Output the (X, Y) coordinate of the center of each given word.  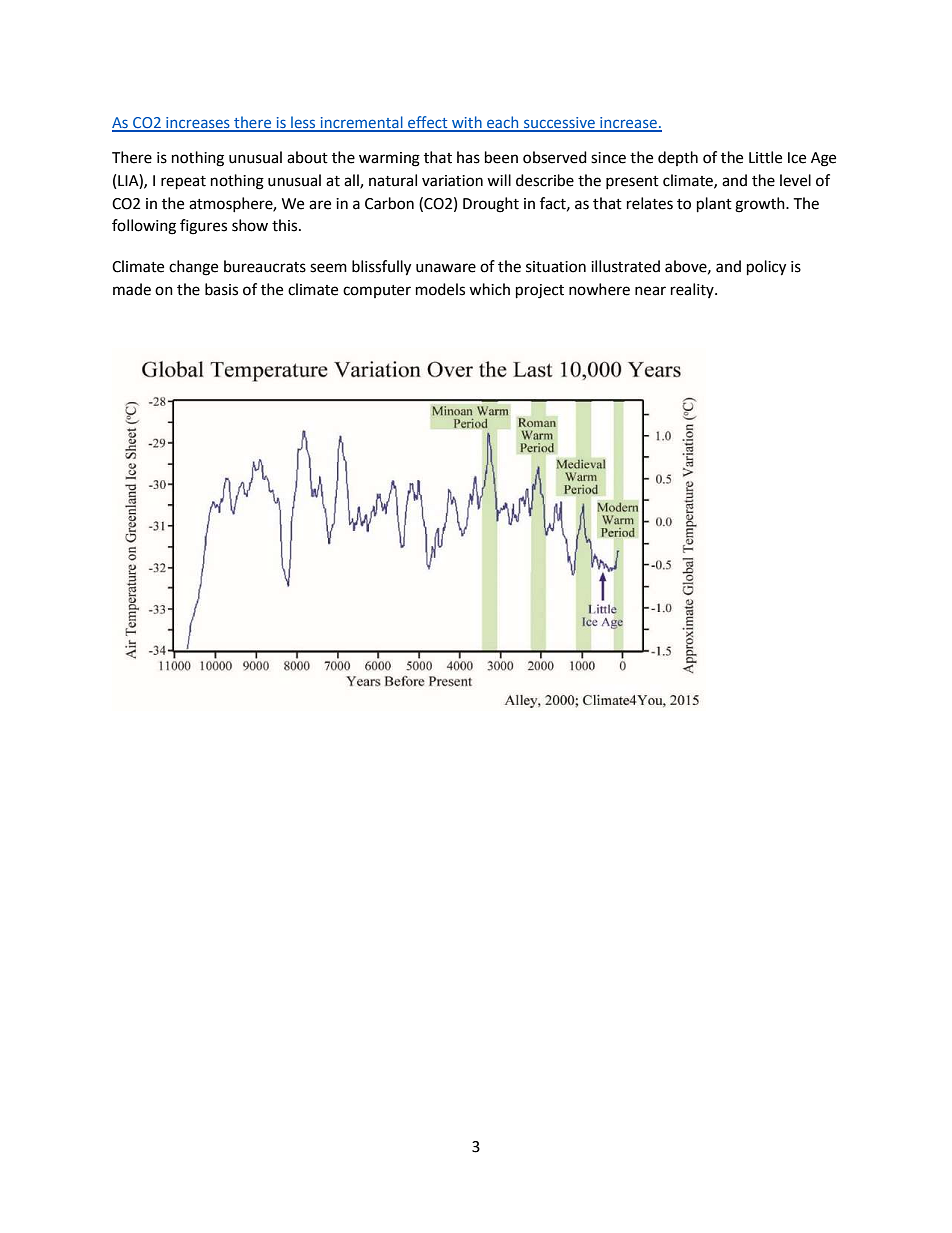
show (250, 225)
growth (761, 205)
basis (221, 289)
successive (559, 124)
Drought (491, 205)
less (303, 123)
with (467, 123)
